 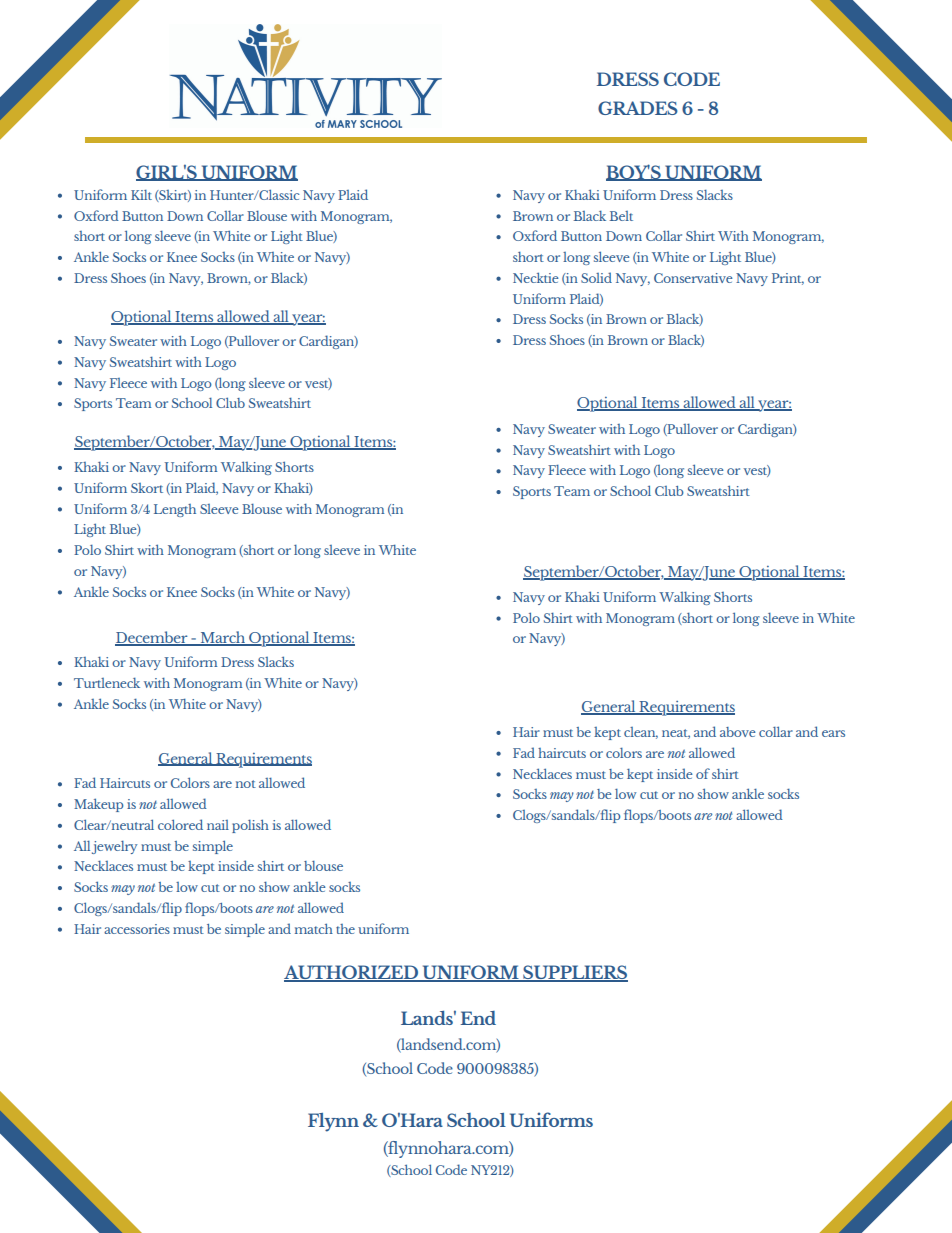 What do you see at coordinates (137, 929) in the page?
I see `accessories` at bounding box center [137, 929].
